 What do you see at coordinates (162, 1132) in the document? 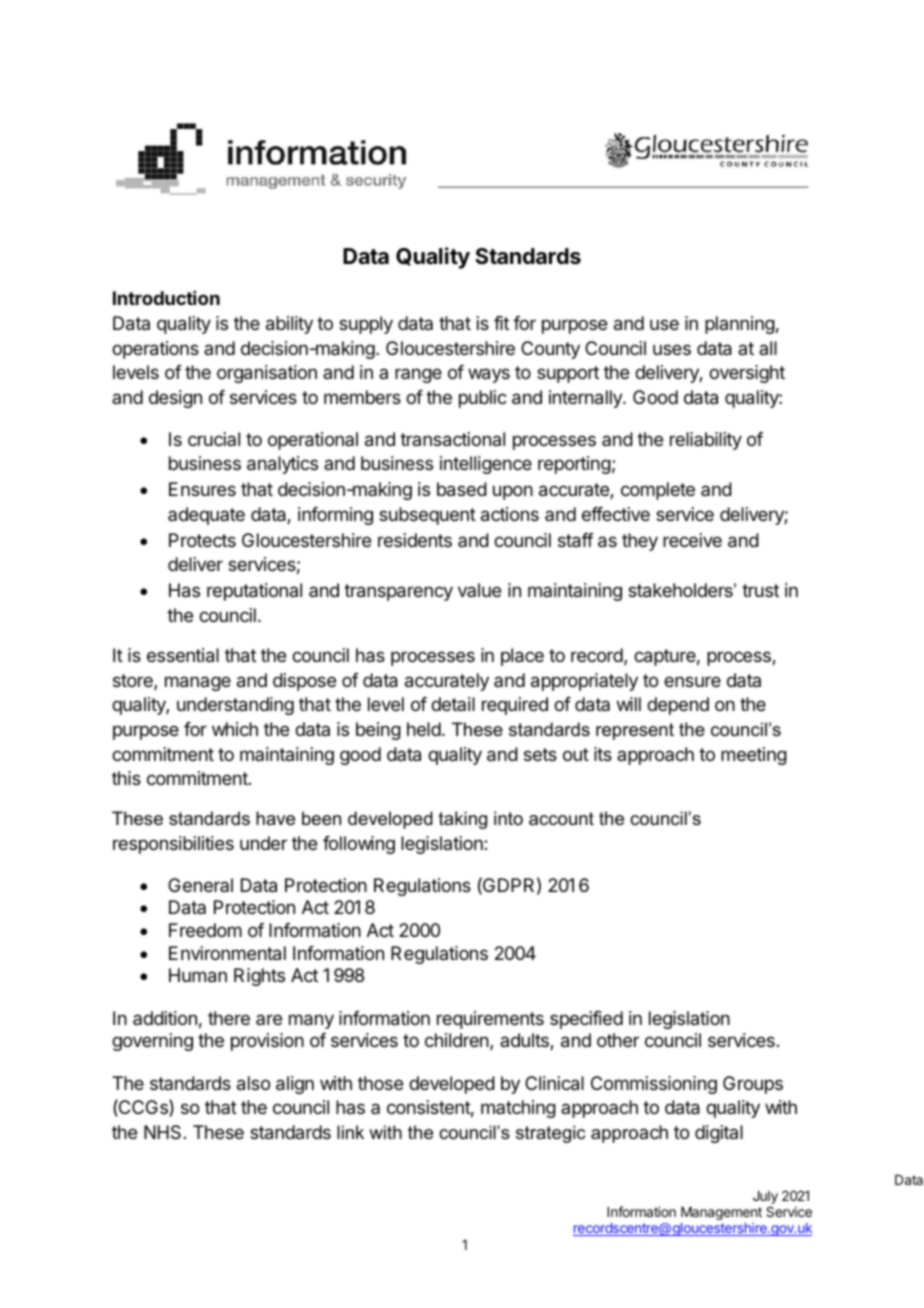
I see `NHS` at bounding box center [162, 1132].
